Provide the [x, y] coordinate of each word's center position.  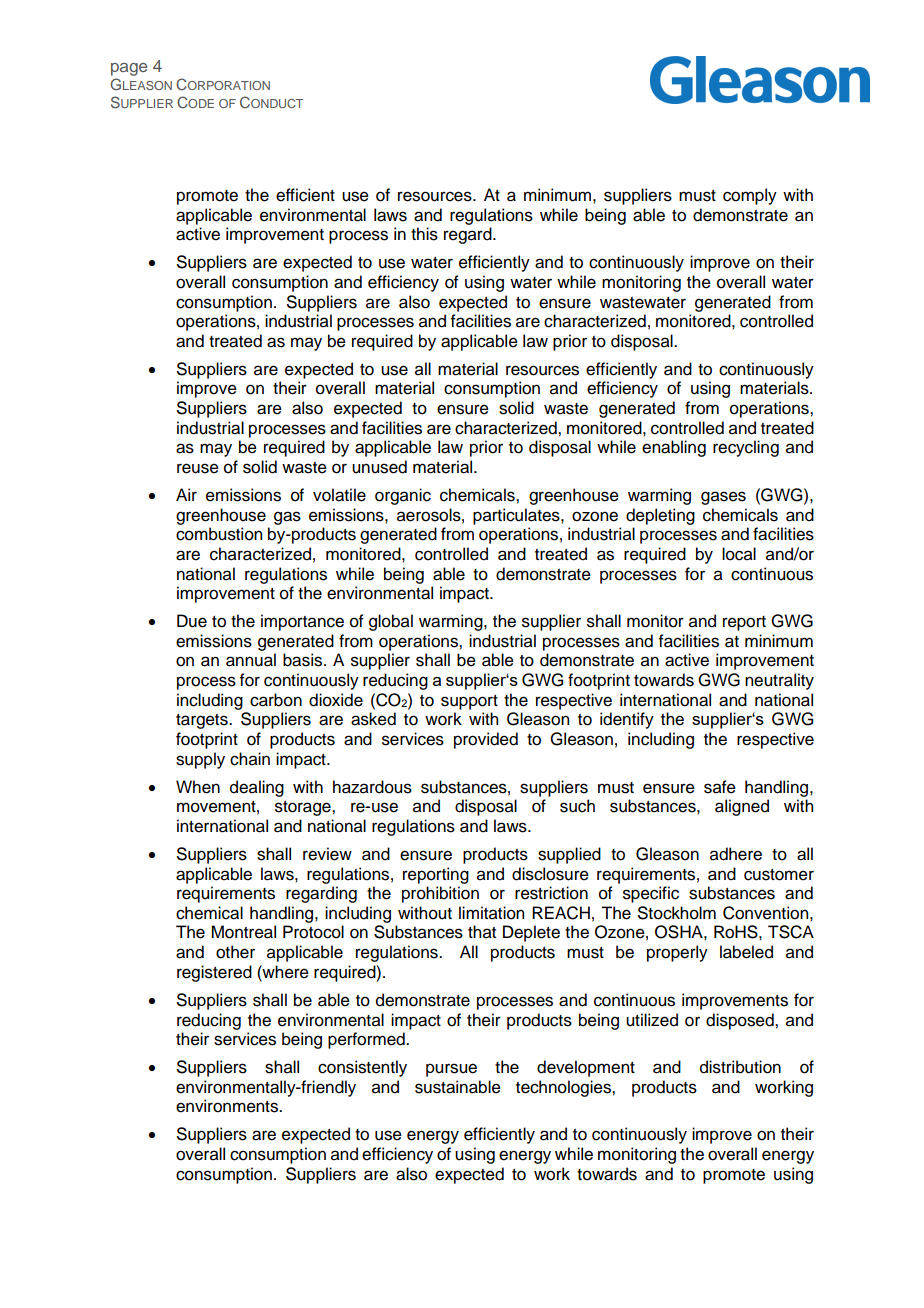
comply [750, 196]
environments [228, 1106]
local [739, 554]
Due [192, 621]
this [424, 234]
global [391, 622]
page [129, 69]
